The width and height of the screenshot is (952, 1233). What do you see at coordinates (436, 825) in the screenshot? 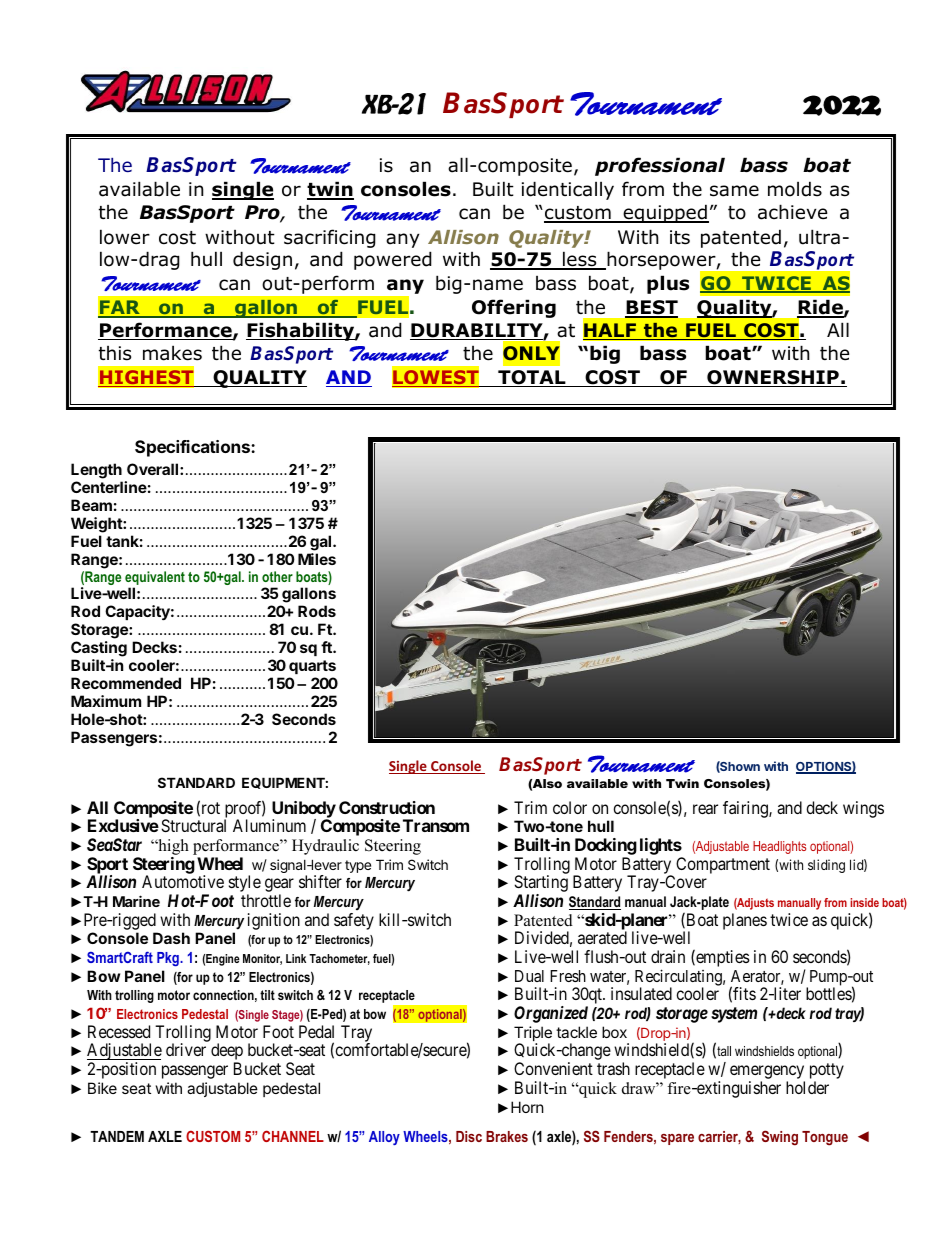
I see `Transom` at bounding box center [436, 825].
